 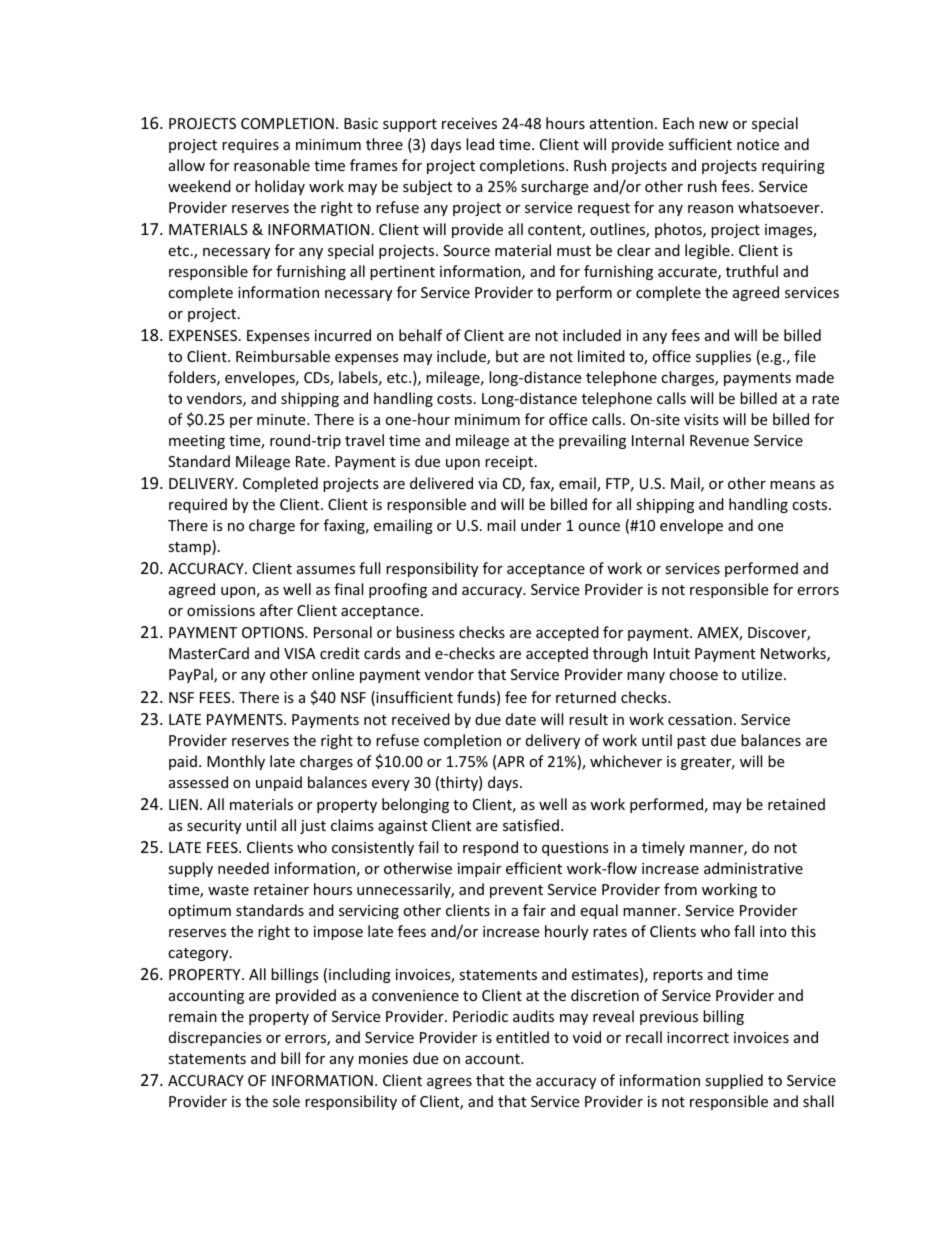 I want to click on utilize, so click(x=763, y=674).
